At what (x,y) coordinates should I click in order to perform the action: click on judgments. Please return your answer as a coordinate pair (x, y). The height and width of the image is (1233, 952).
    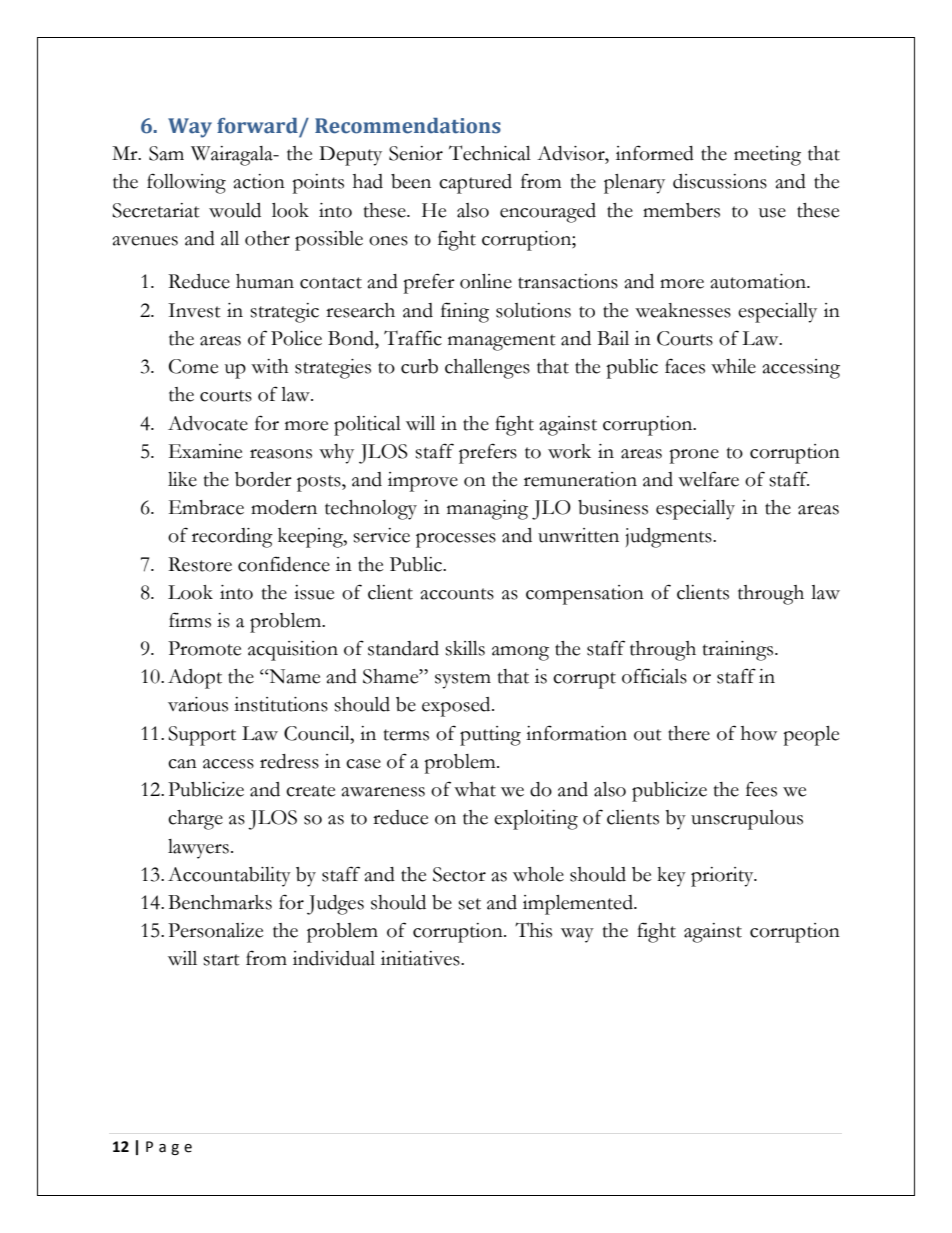
    Looking at the image, I should click on (669, 538).
